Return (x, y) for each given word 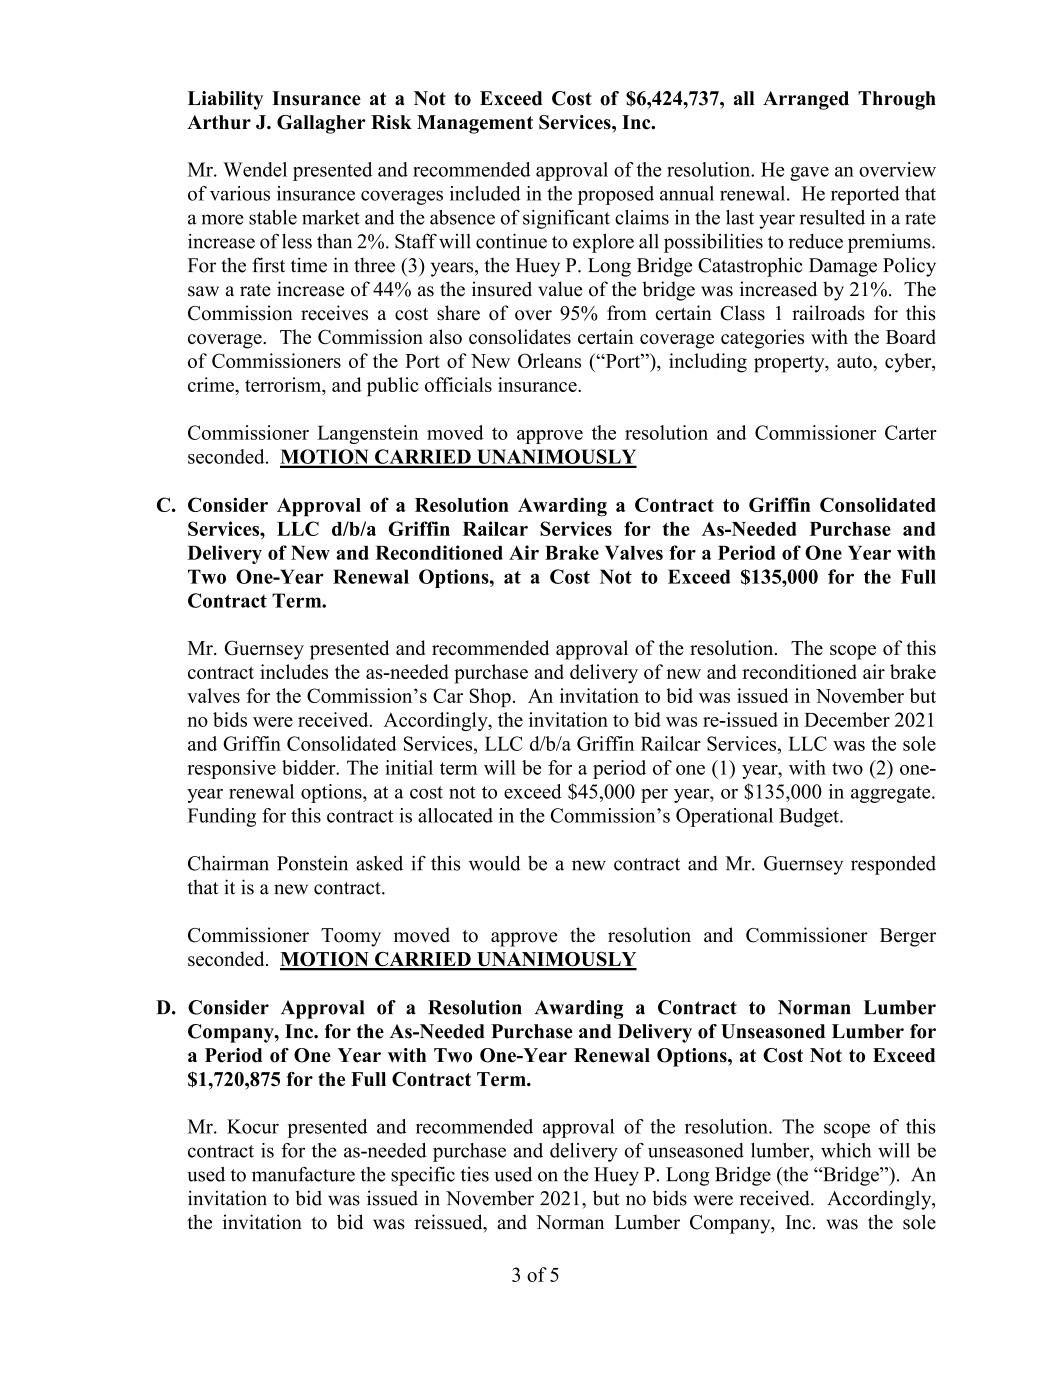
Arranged (806, 100)
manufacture (303, 1174)
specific (423, 1176)
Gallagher (321, 124)
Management (475, 124)
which (846, 1150)
